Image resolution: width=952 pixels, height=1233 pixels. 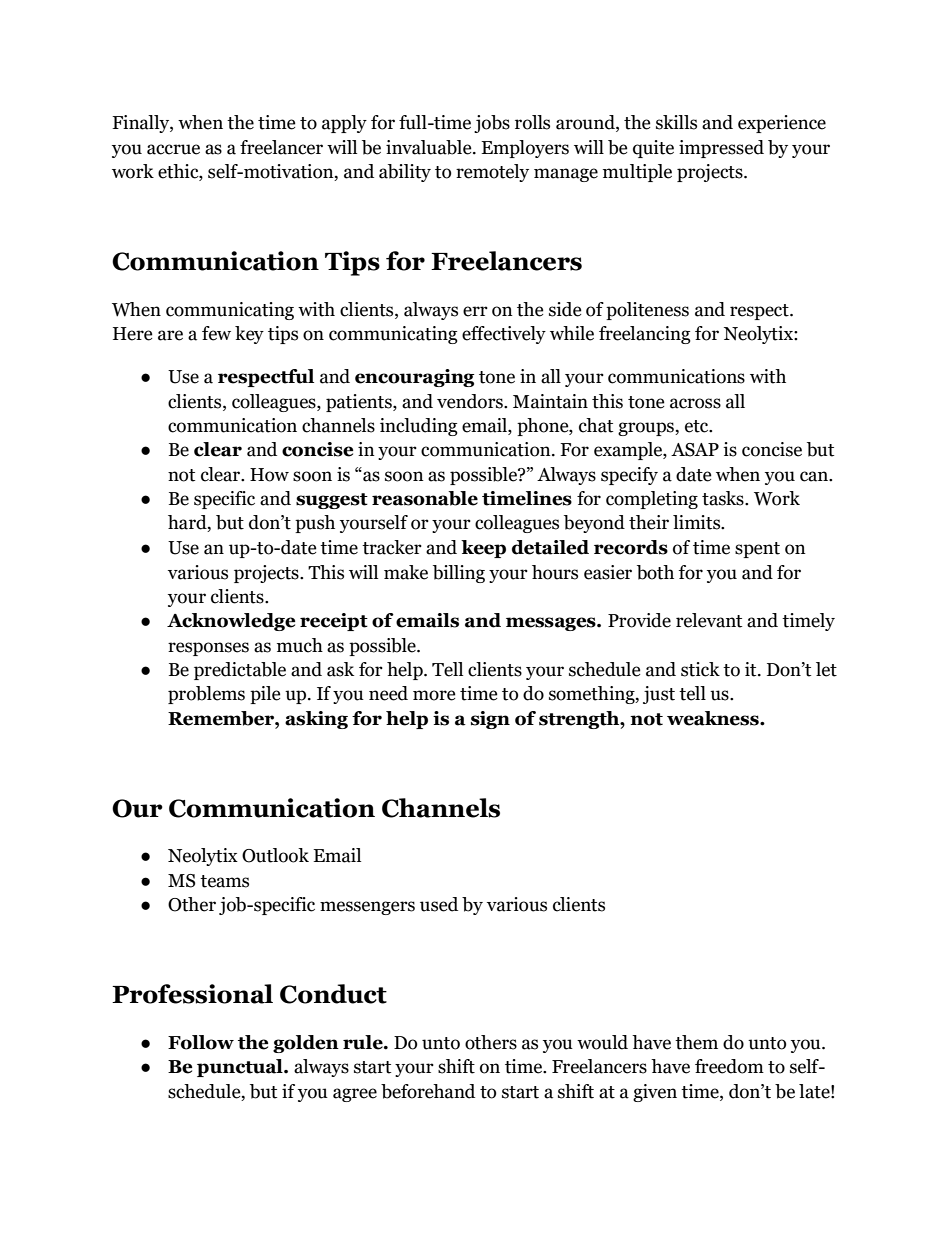 I want to click on punctual, so click(x=241, y=1068).
